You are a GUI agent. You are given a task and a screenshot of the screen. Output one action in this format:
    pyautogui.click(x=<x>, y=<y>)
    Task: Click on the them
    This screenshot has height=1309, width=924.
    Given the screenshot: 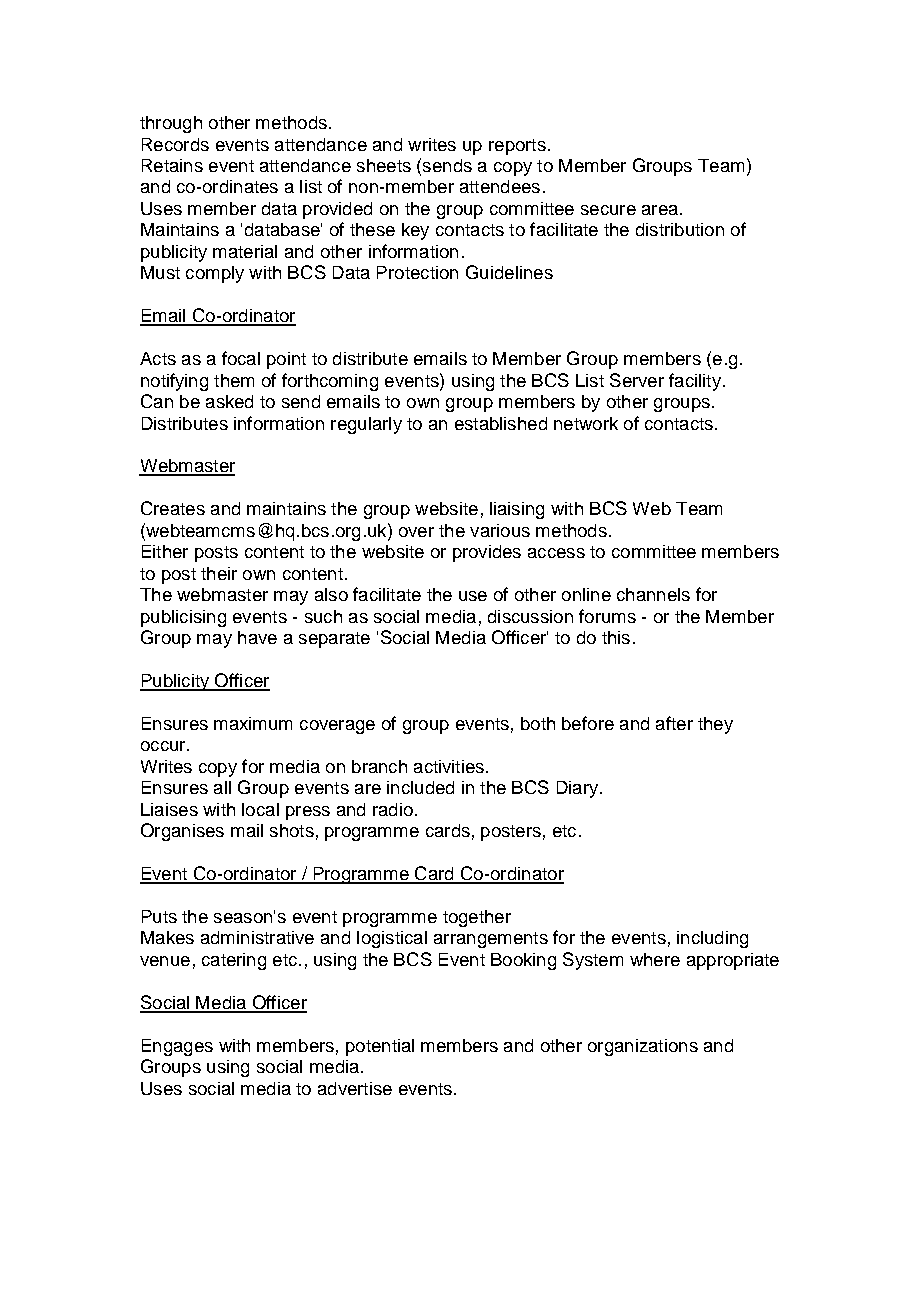 What is the action you would take?
    pyautogui.click(x=234, y=380)
